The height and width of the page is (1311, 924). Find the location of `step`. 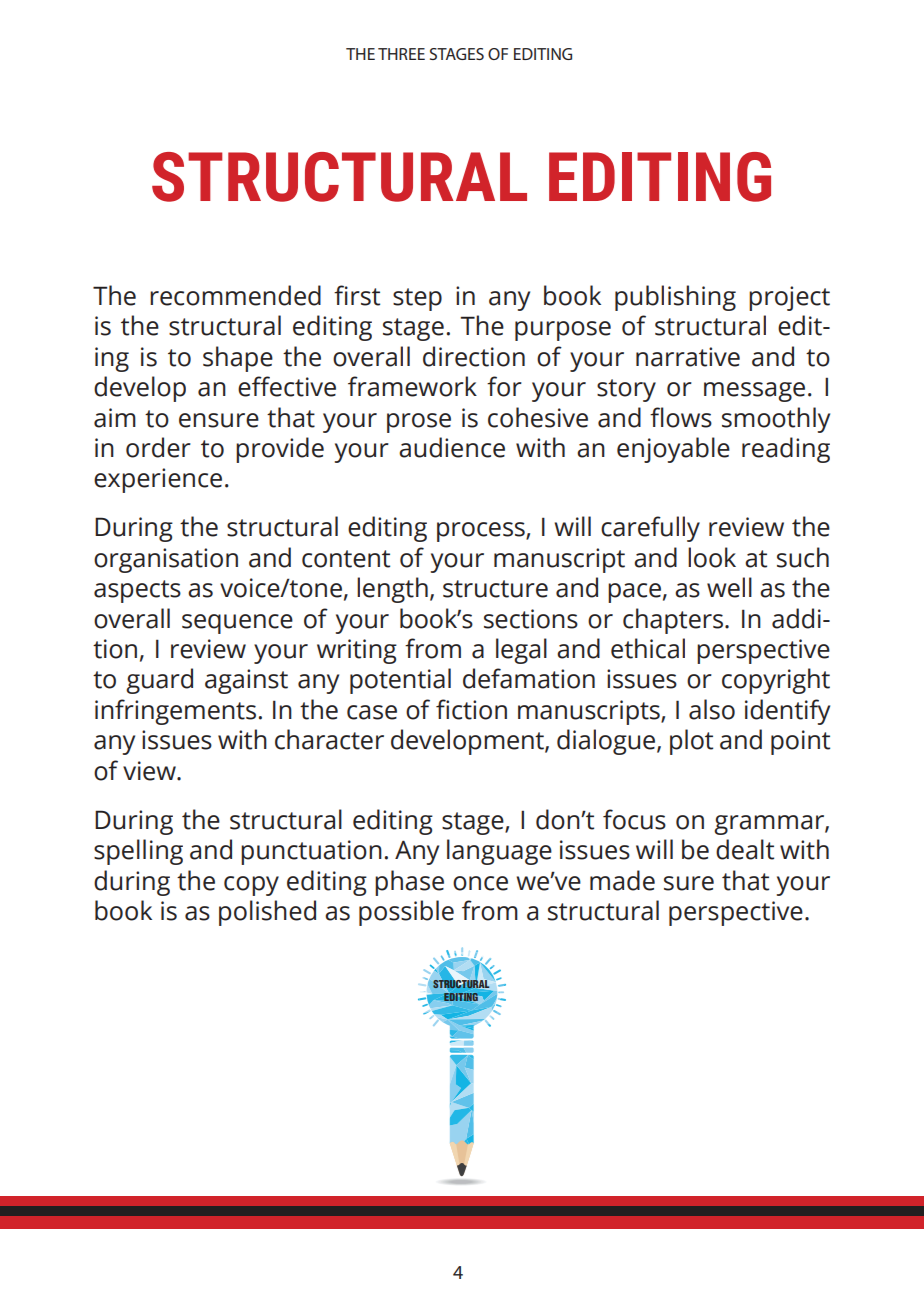

step is located at coordinates (417, 299).
